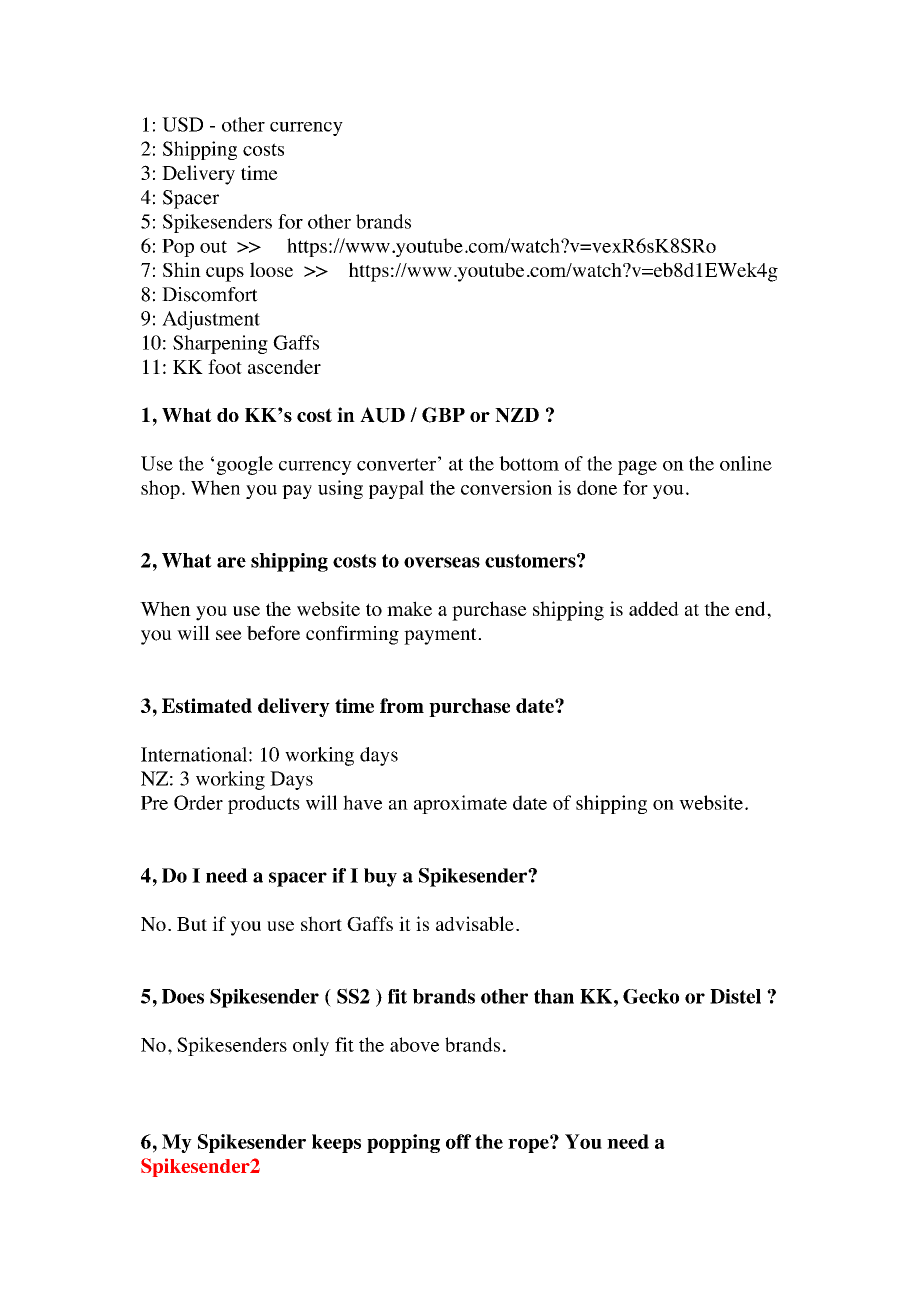 Image resolution: width=924 pixels, height=1308 pixels. Describe the element at coordinates (517, 415) in the screenshot. I see `NZD` at that location.
